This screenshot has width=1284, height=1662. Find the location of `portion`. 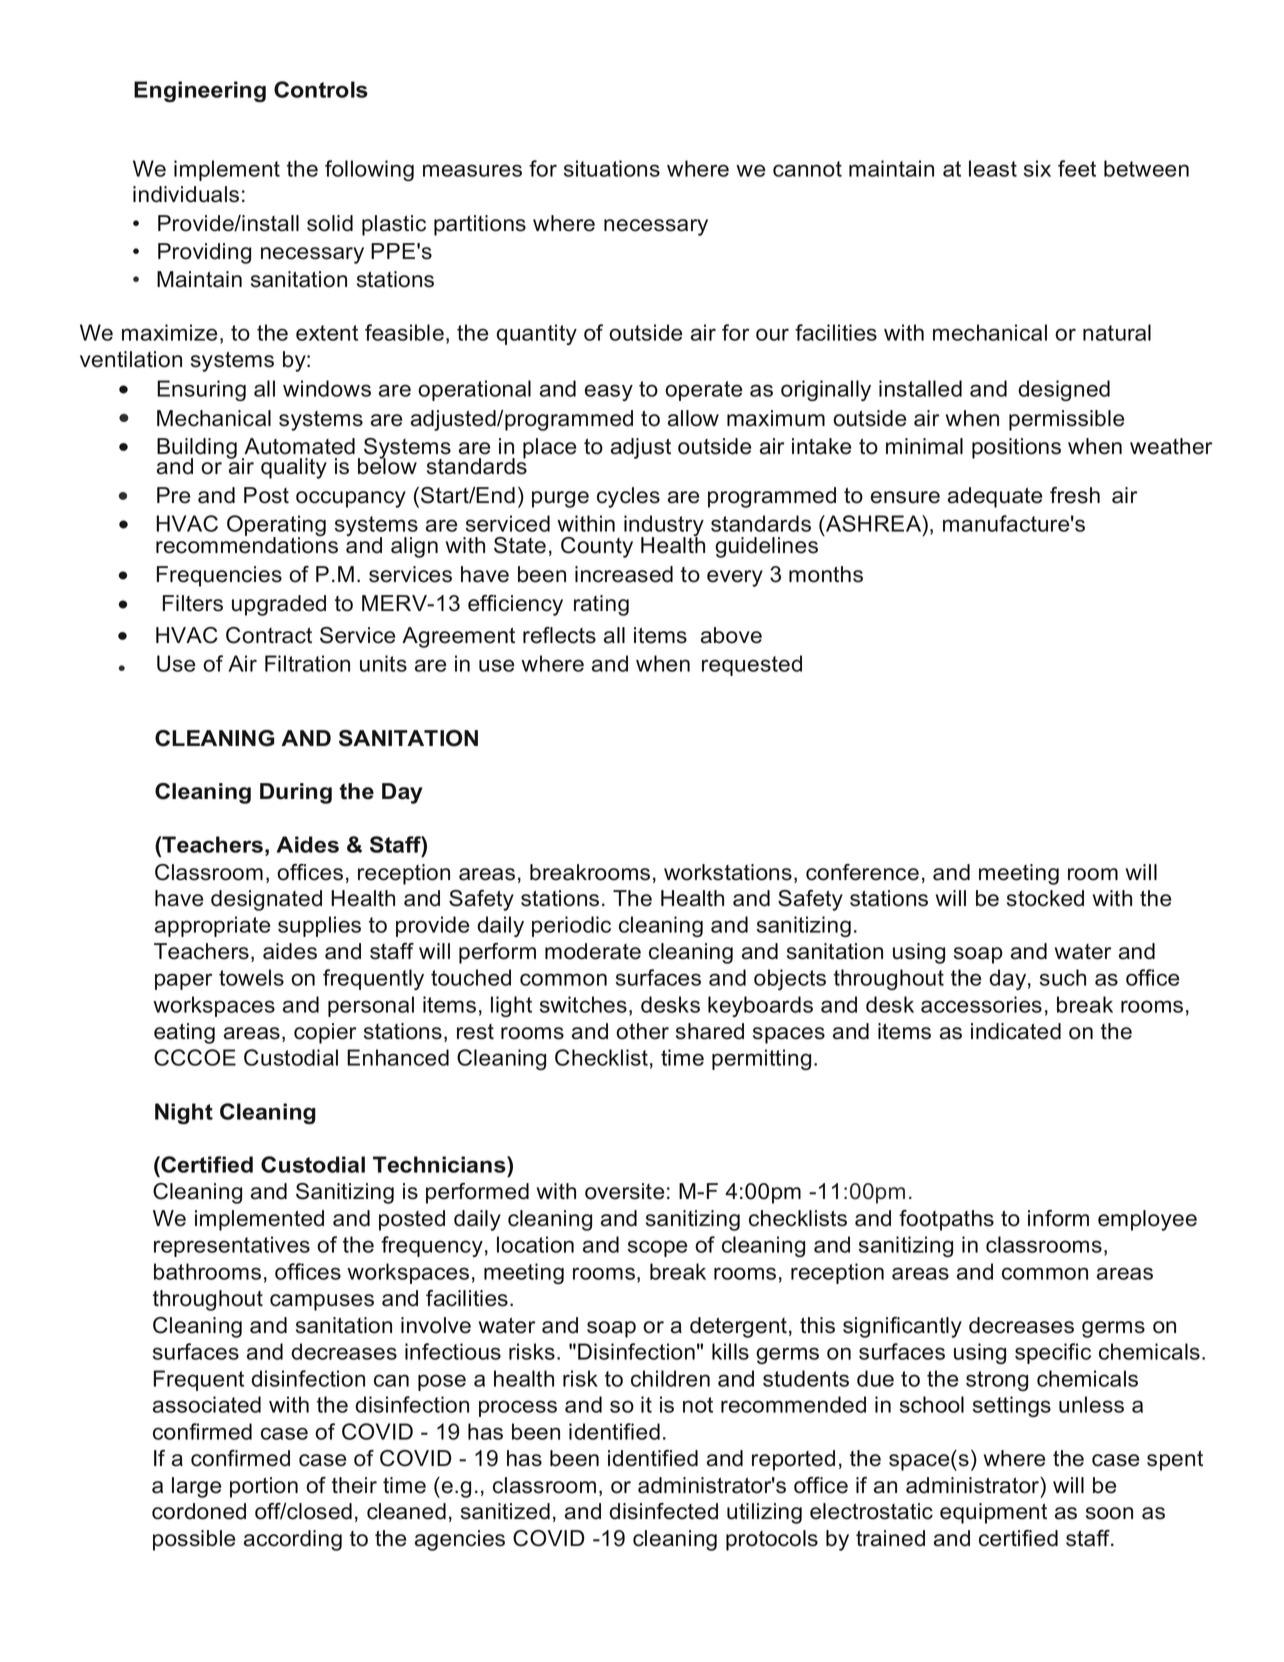

portion is located at coordinates (264, 1487).
